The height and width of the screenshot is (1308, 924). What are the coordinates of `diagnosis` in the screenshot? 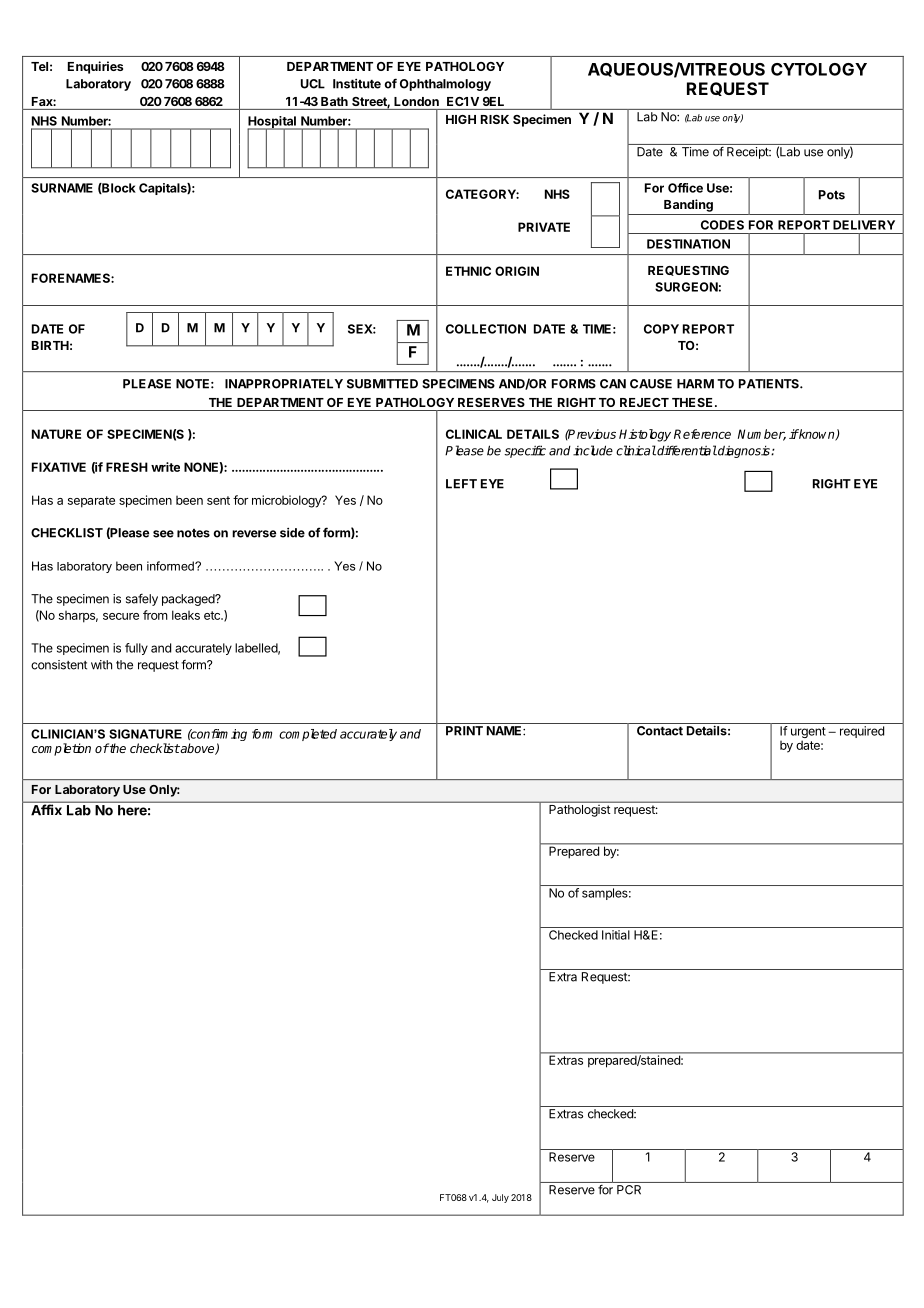 It's located at (744, 451).
